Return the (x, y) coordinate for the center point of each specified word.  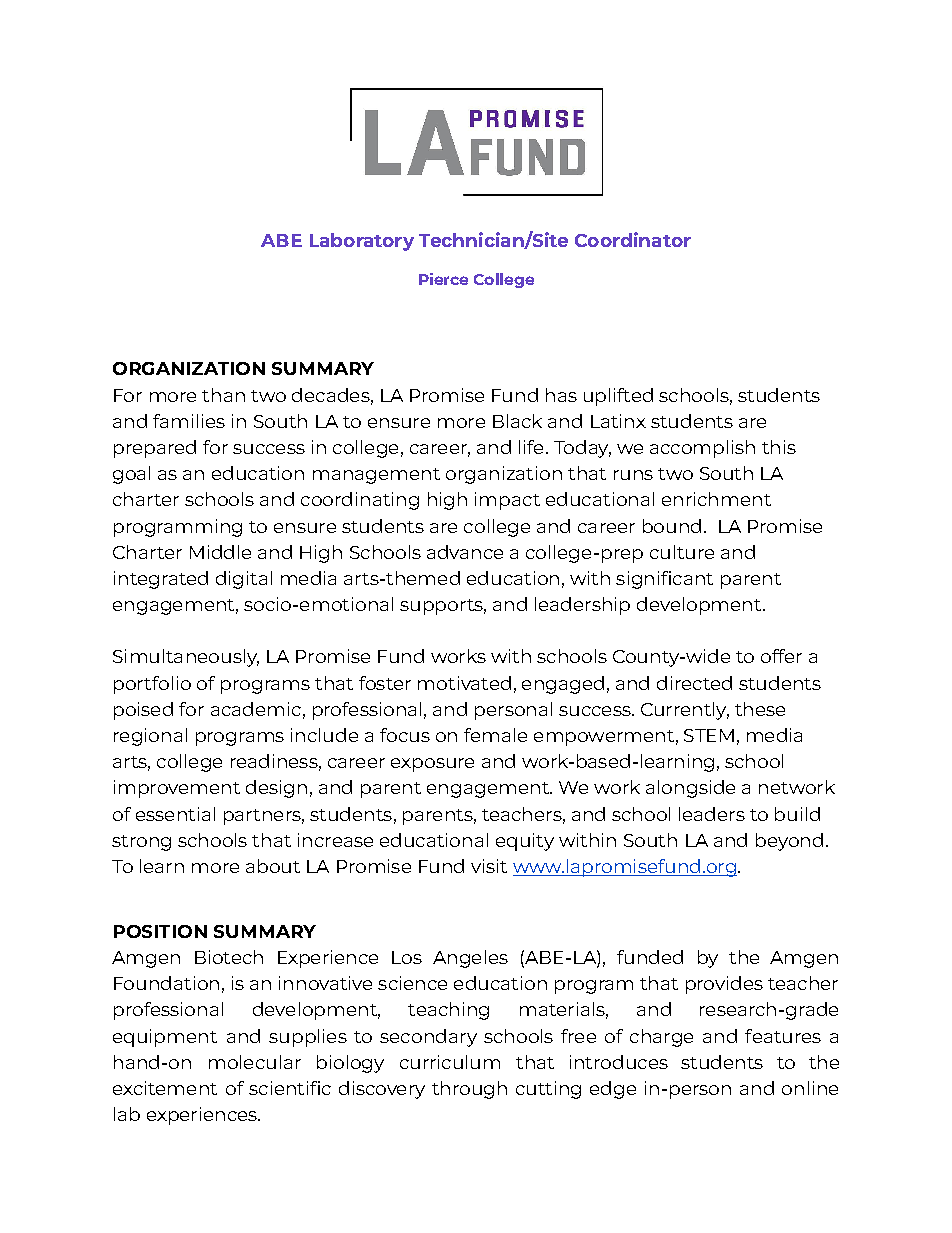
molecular (255, 1062)
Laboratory (362, 242)
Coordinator (633, 239)
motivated (464, 683)
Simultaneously (186, 658)
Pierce (443, 279)
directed (694, 683)
